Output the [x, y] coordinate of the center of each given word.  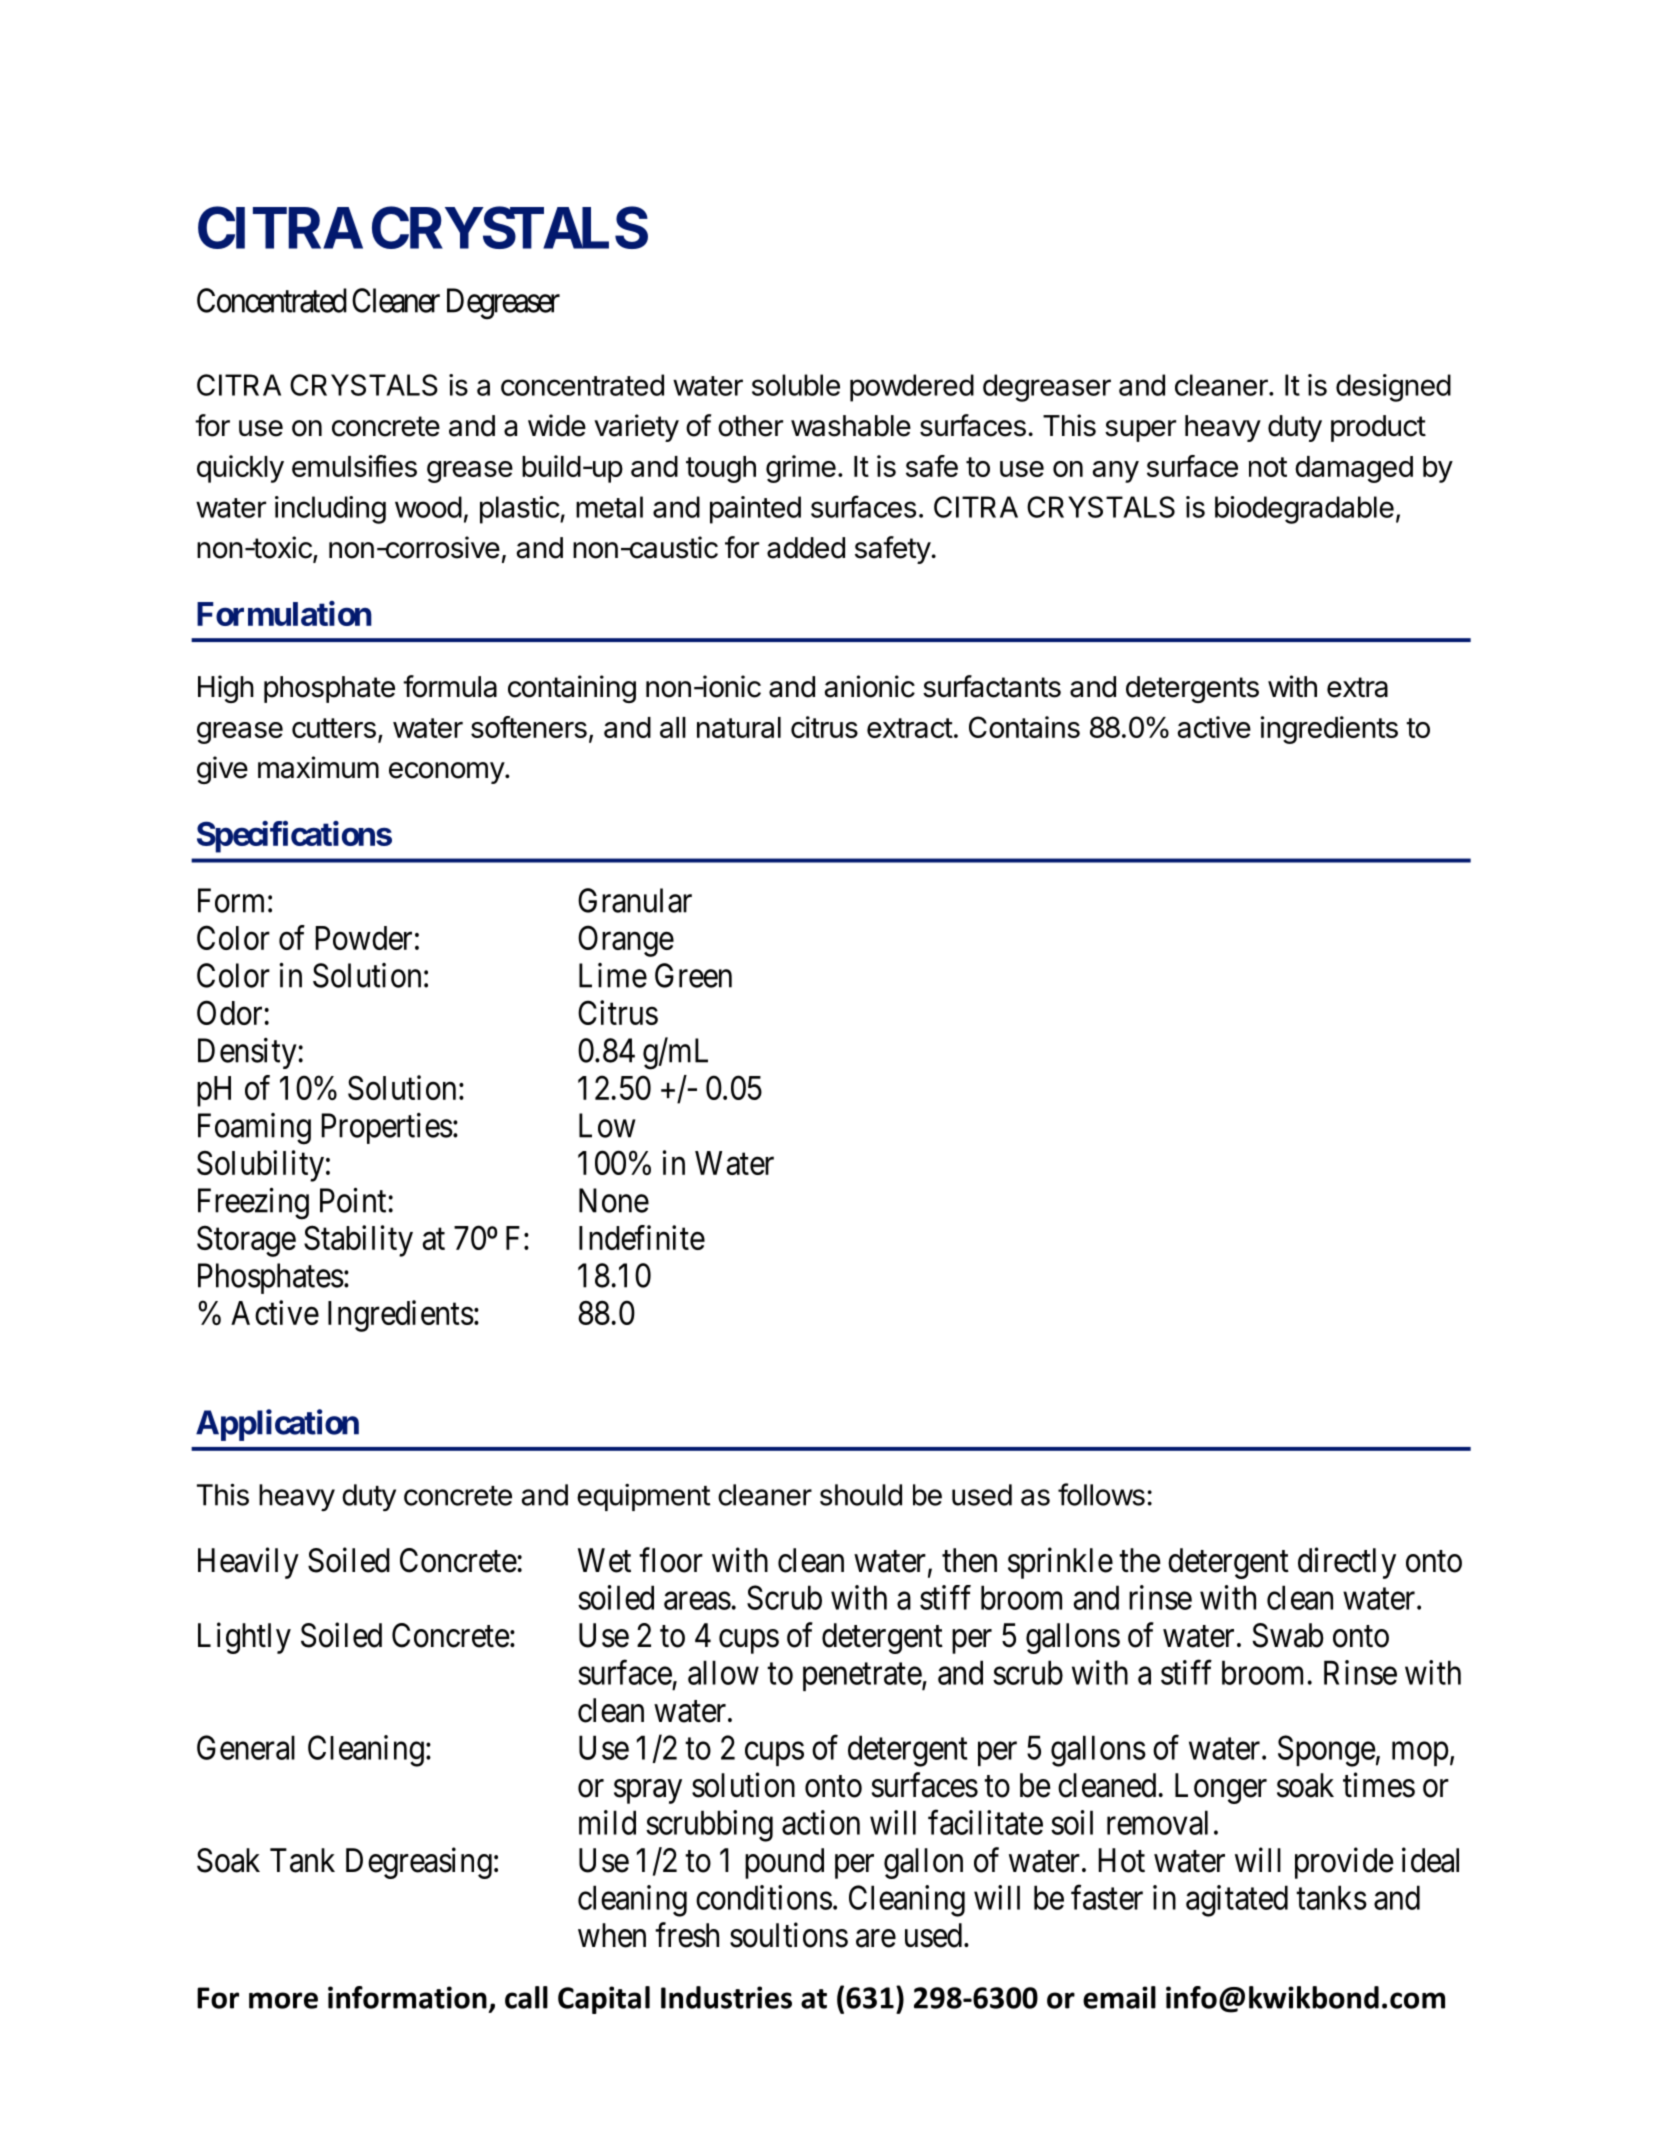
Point [353, 1200]
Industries [726, 1997]
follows [1101, 1494]
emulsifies [354, 466]
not [1268, 467]
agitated [1237, 1901]
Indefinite [642, 1237]
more [283, 2000]
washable [851, 426]
